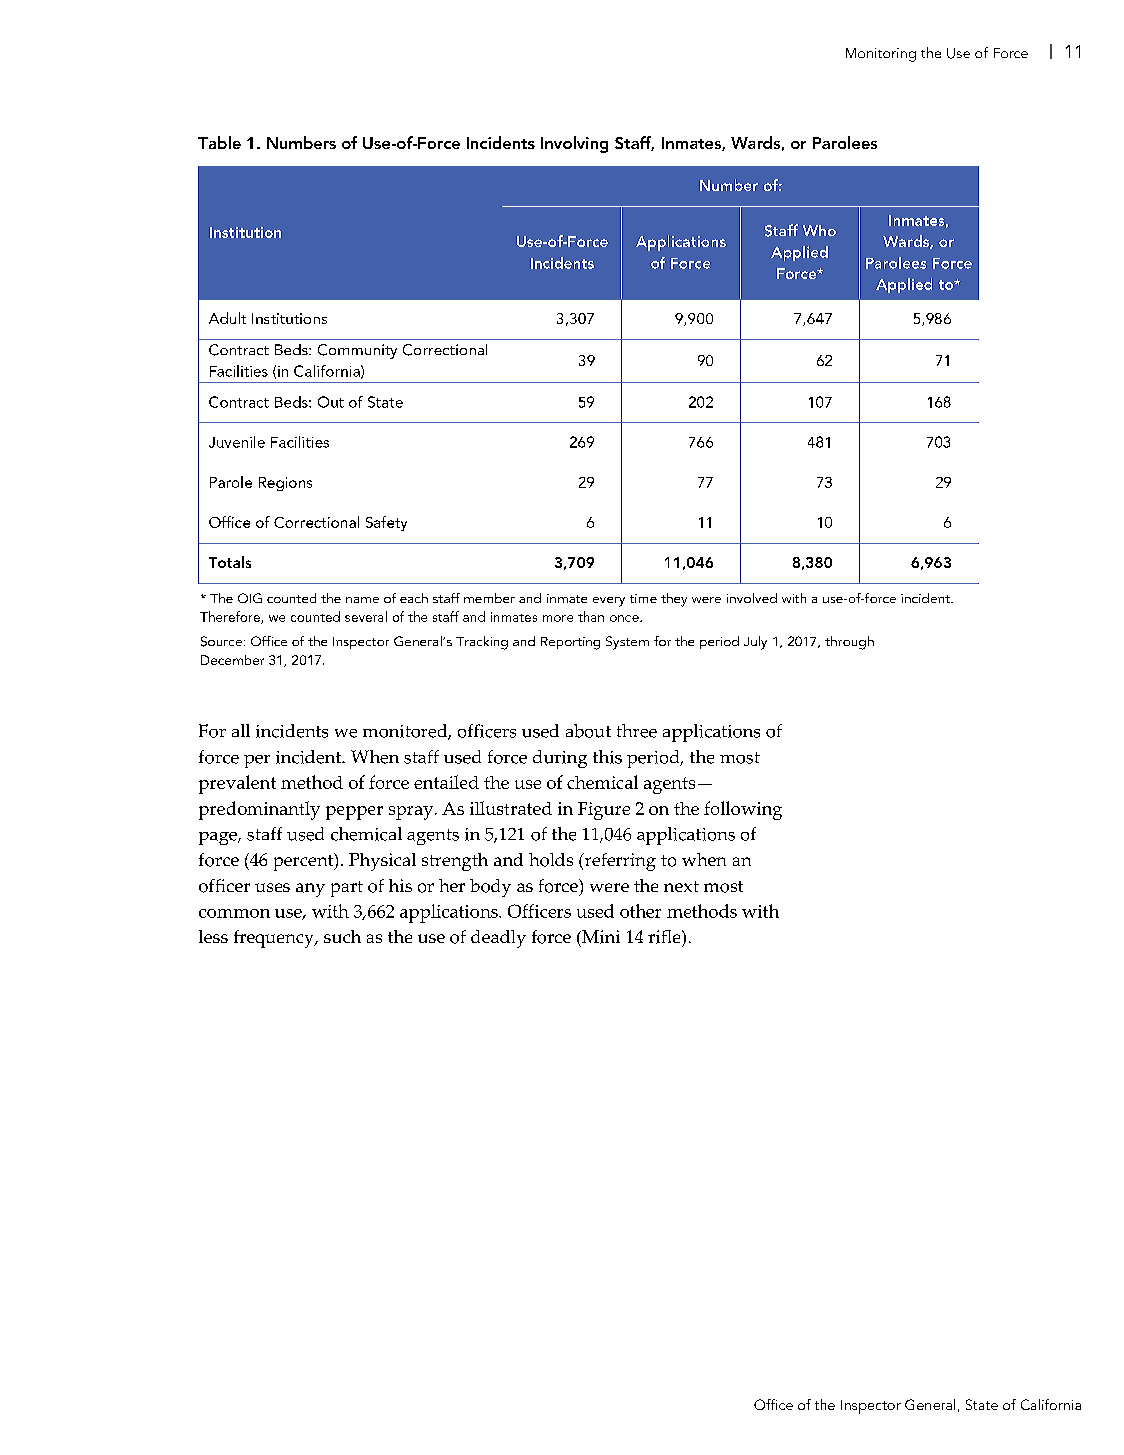 The image size is (1124, 1455). Describe the element at coordinates (219, 142) in the screenshot. I see `Table` at that location.
